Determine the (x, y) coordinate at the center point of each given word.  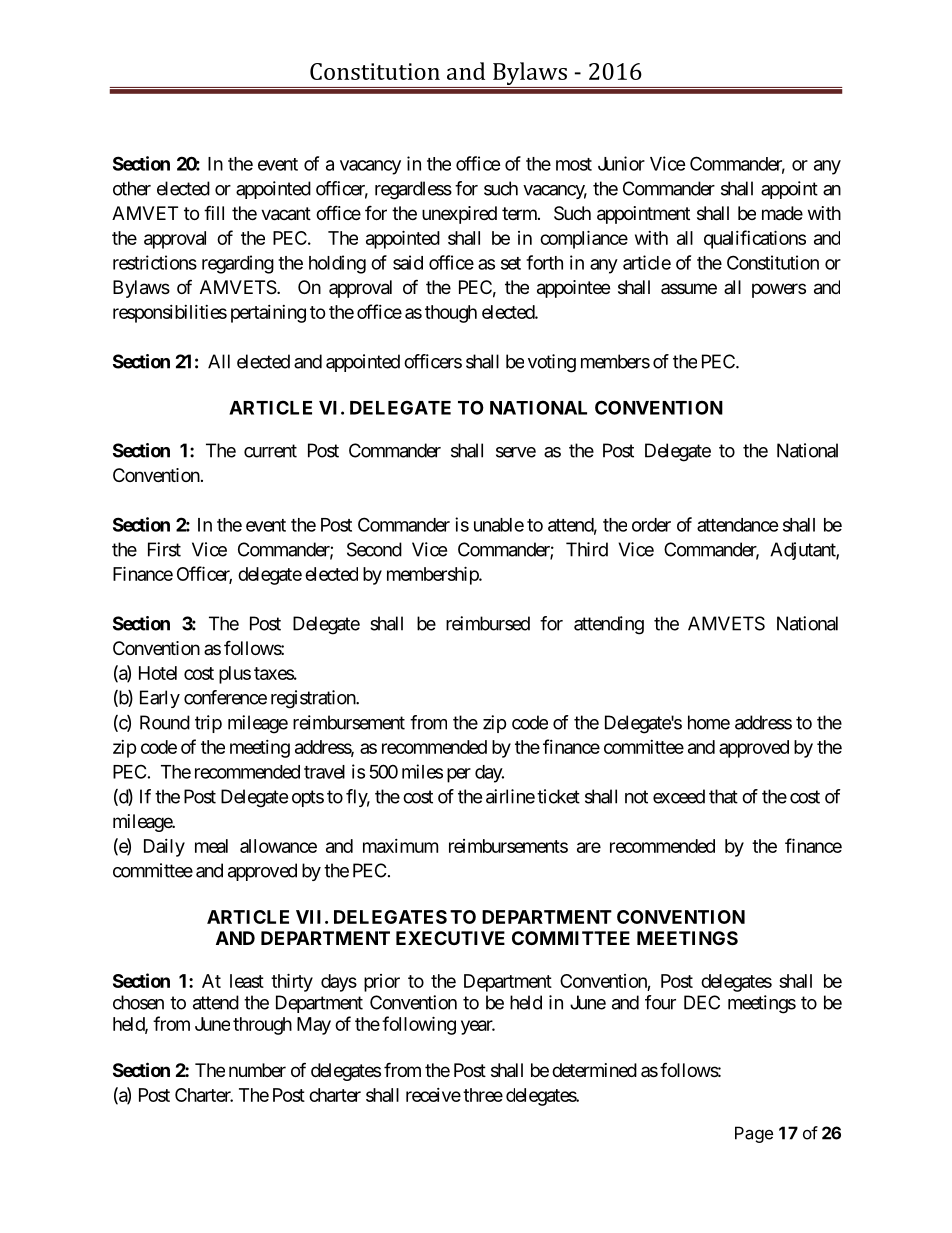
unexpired (459, 215)
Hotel (158, 673)
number (257, 1070)
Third (587, 549)
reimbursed (488, 623)
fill (214, 212)
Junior (621, 163)
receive (433, 1095)
